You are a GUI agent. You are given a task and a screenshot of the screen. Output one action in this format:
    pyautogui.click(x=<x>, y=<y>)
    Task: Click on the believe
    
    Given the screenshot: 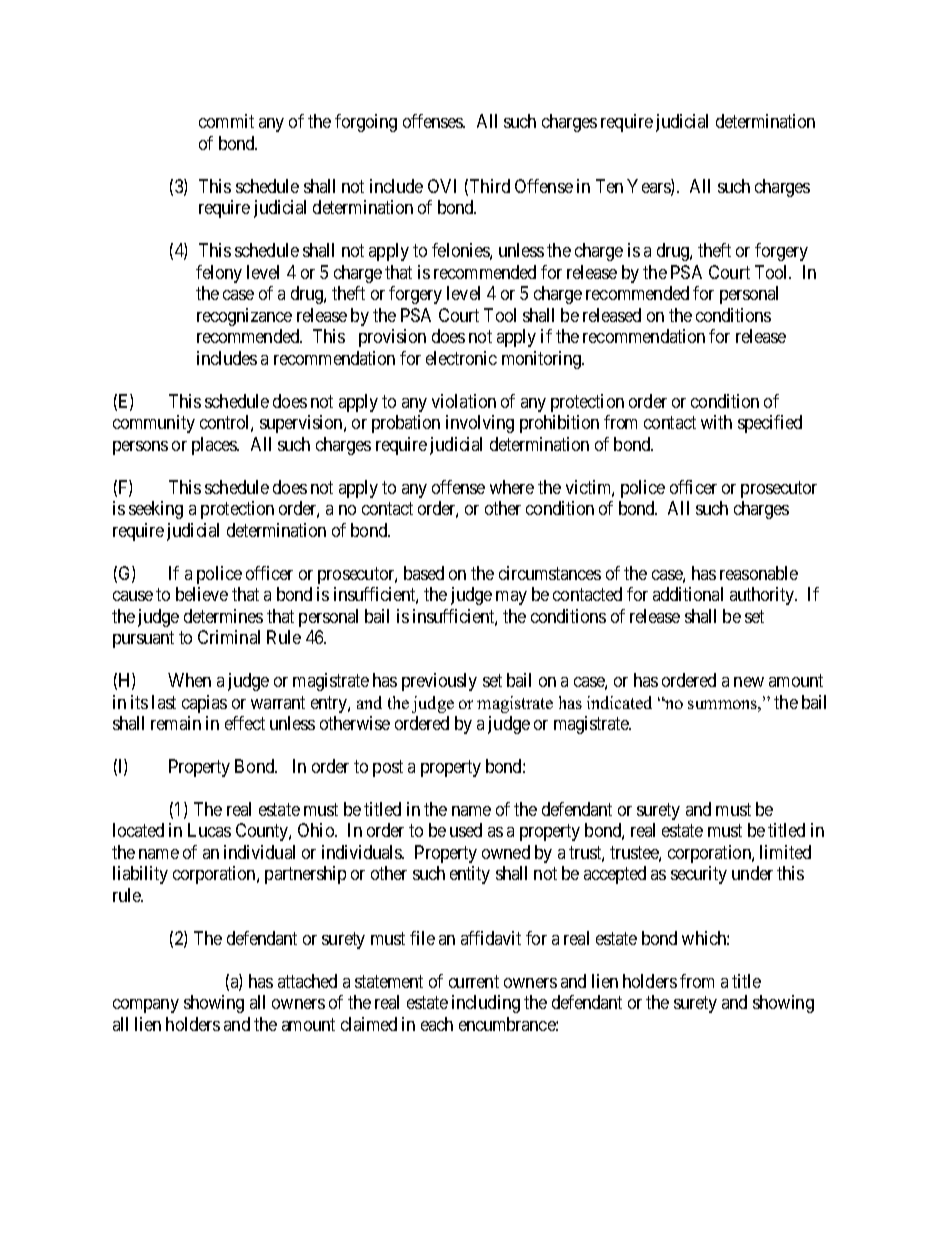 What is the action you would take?
    pyautogui.click(x=202, y=594)
